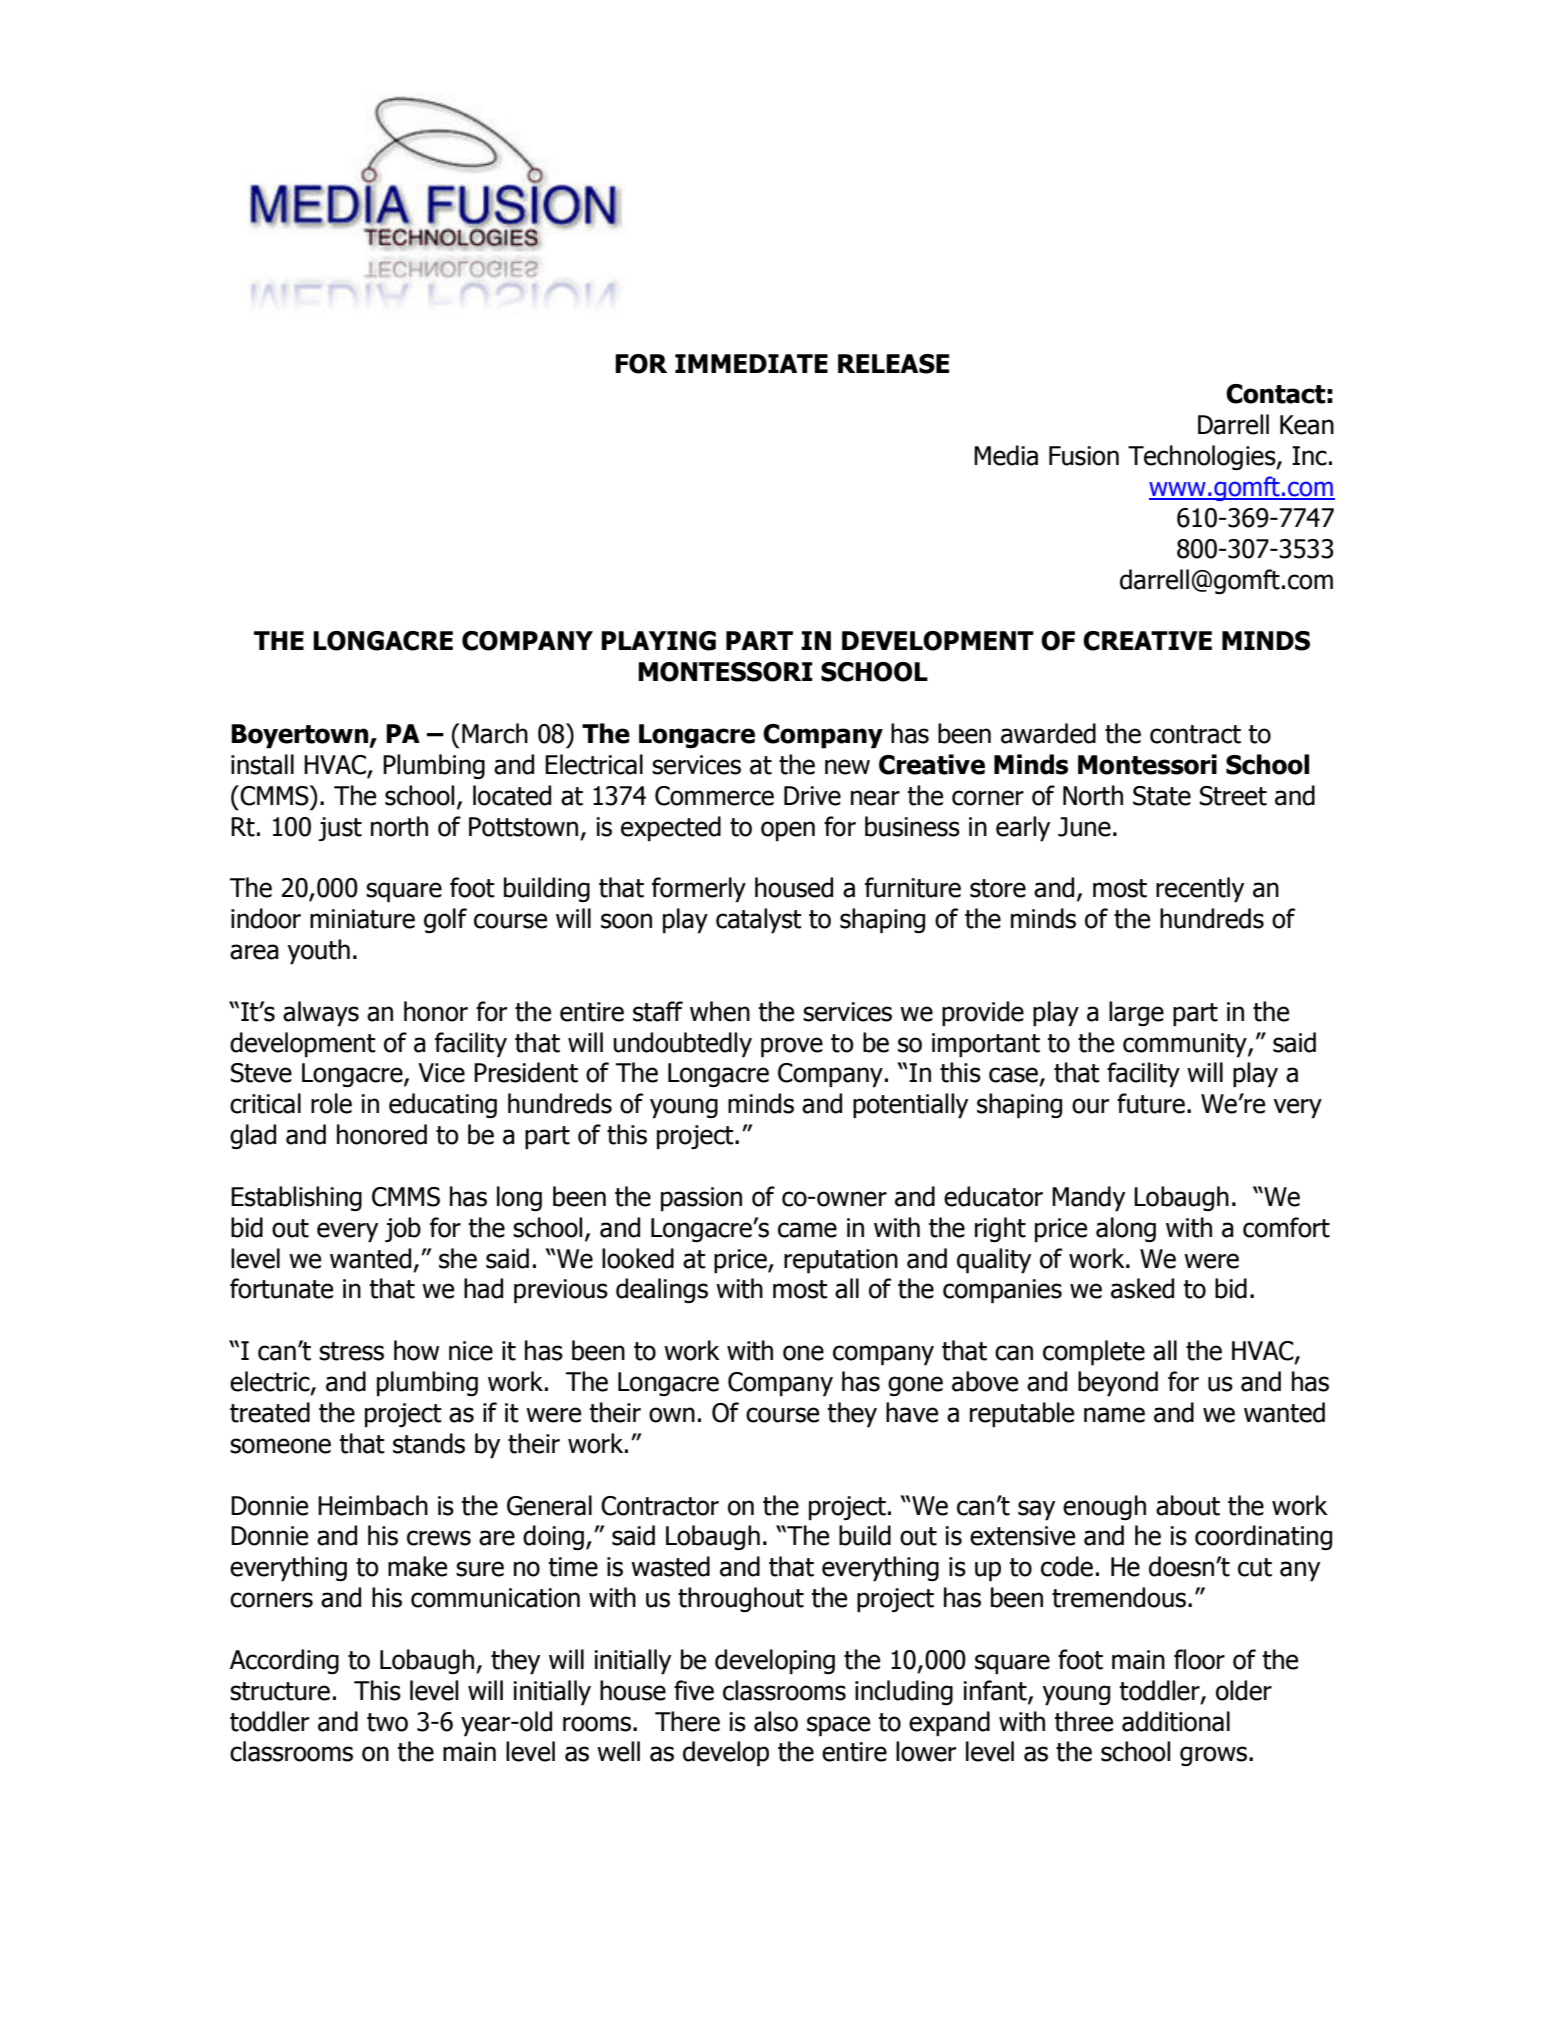 This screenshot has width=1565, height=2025. I want to click on job, so click(403, 1229).
